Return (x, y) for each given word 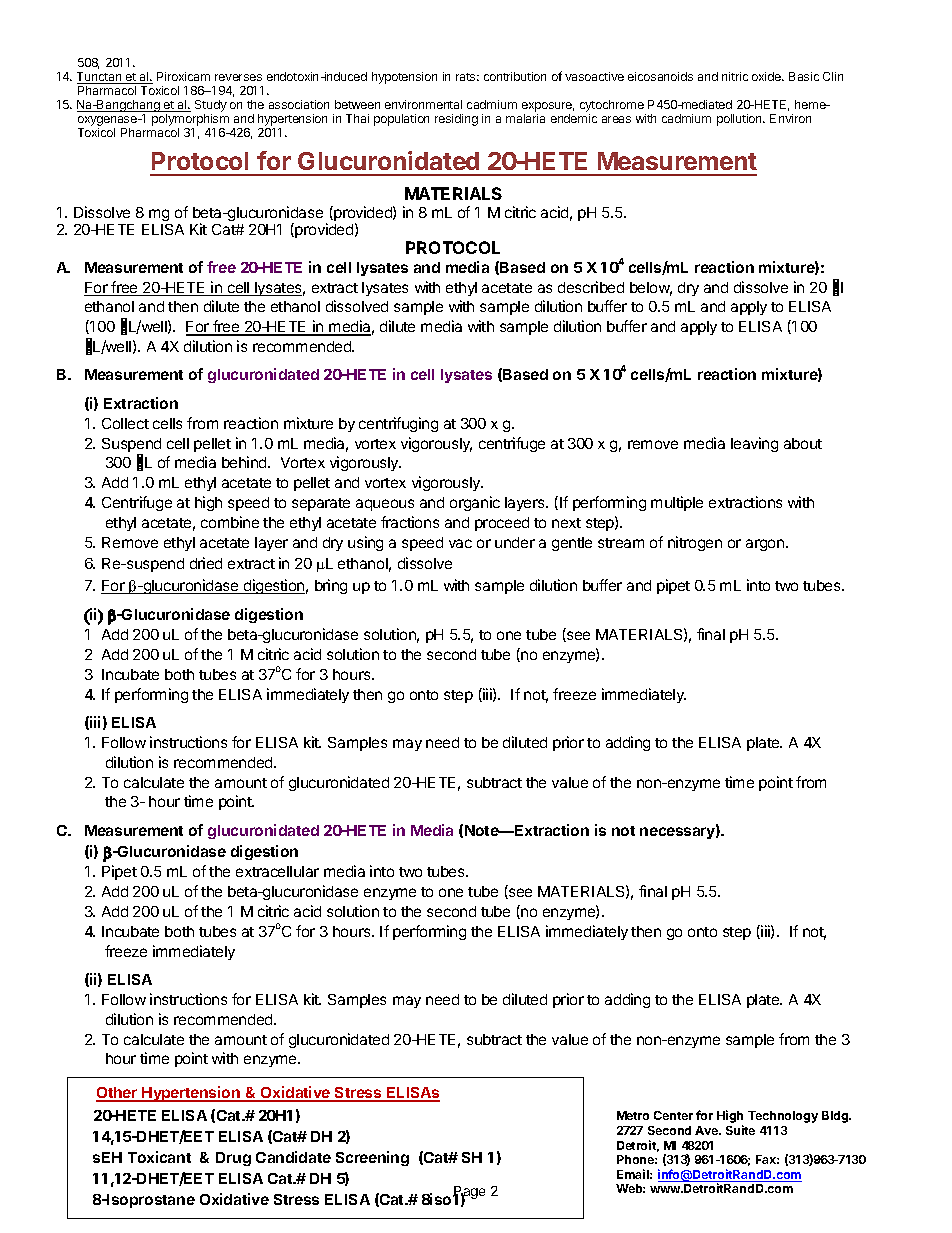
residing (456, 120)
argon (766, 545)
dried (206, 563)
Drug (233, 1159)
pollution (740, 120)
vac (460, 543)
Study (211, 106)
